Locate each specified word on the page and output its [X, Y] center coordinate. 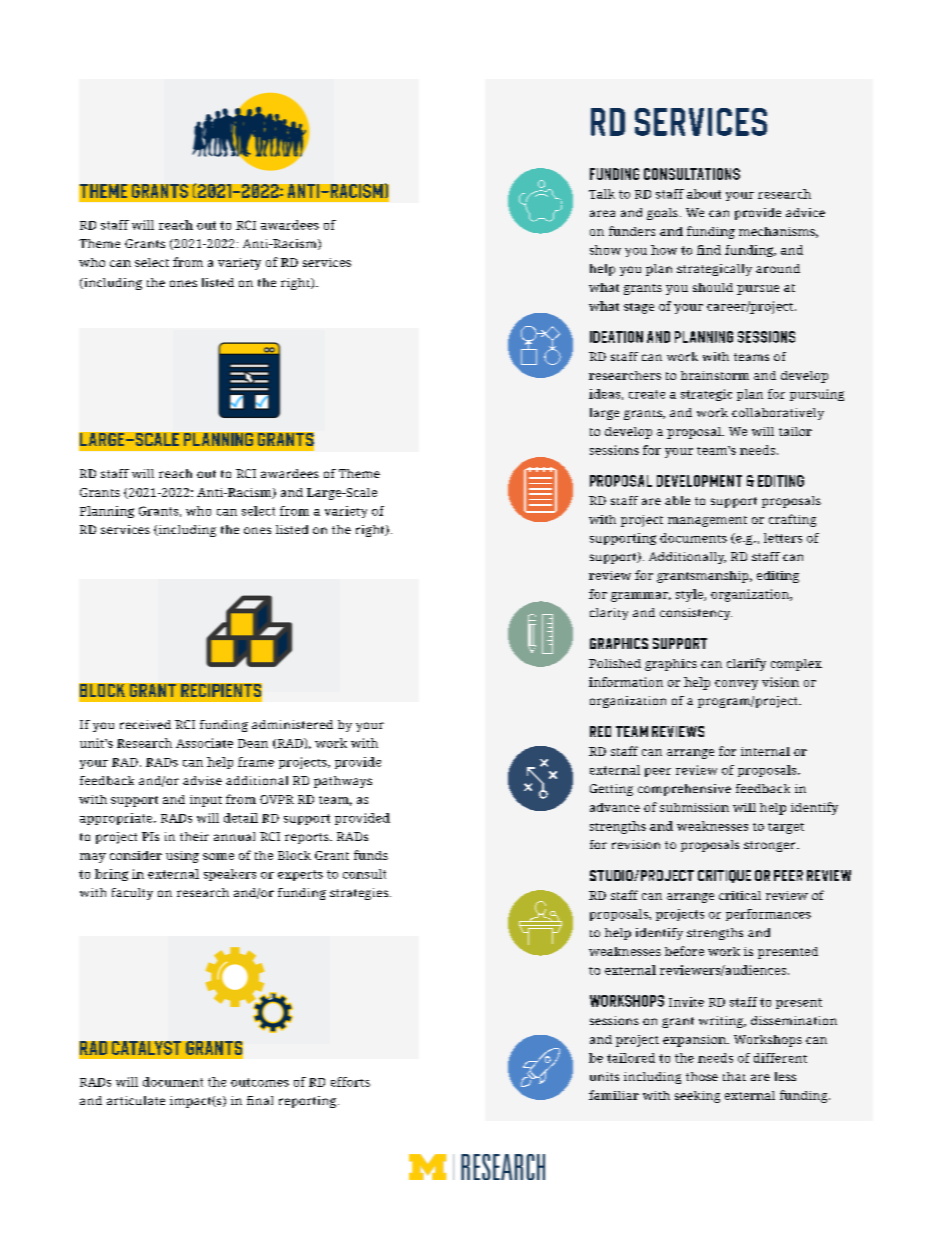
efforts [350, 1082]
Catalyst [146, 1048]
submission [694, 807]
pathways [343, 782]
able [677, 500]
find [709, 250]
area [602, 213]
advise [202, 780]
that [734, 1076]
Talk [602, 194]
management [707, 521]
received [145, 724]
